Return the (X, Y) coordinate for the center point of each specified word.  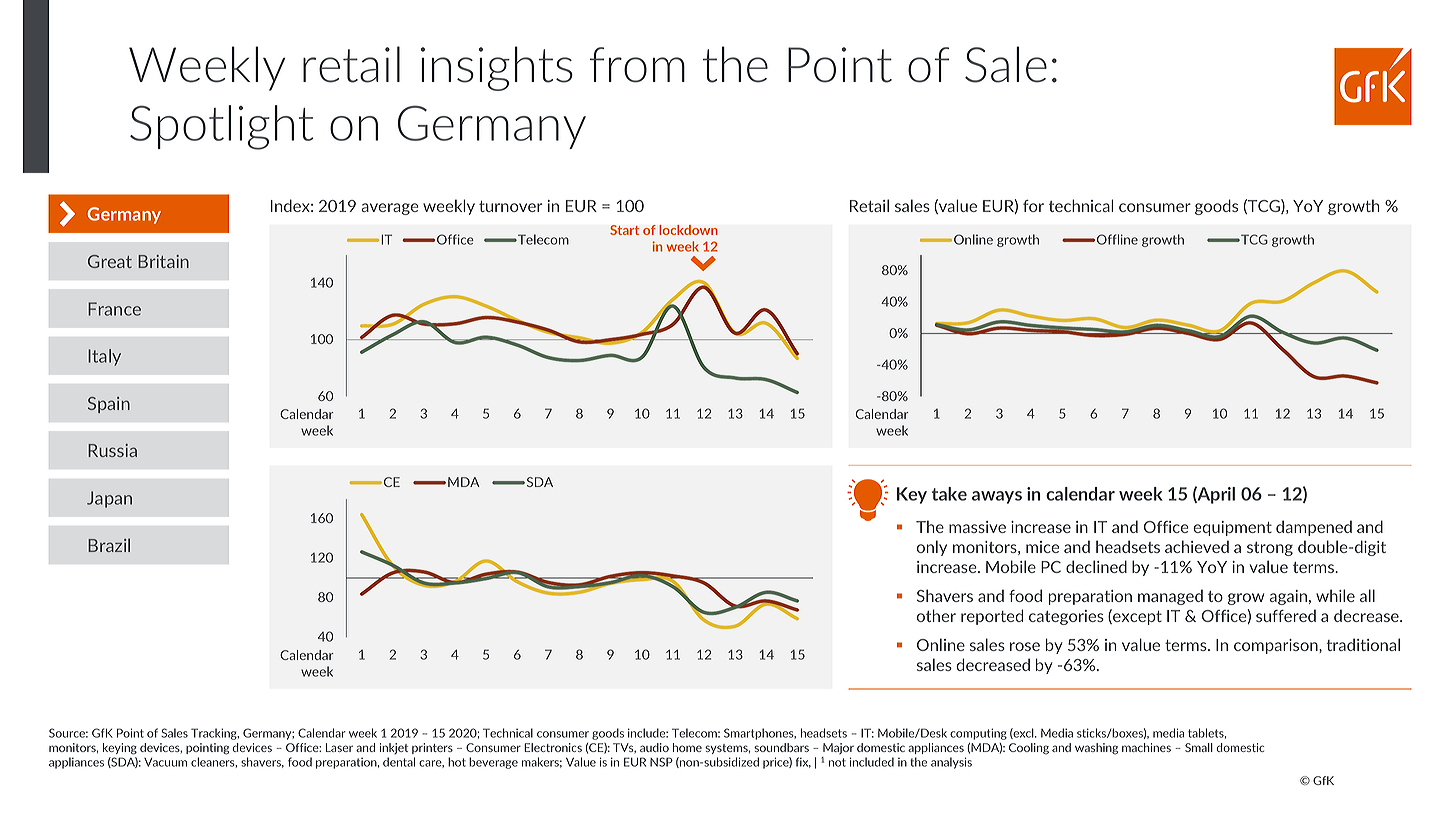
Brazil (109, 545)
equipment (1232, 528)
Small (1199, 747)
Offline (1117, 239)
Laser (339, 747)
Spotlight (221, 127)
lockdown (688, 230)
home (687, 747)
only (932, 548)
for (1033, 206)
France (114, 309)
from (637, 65)
